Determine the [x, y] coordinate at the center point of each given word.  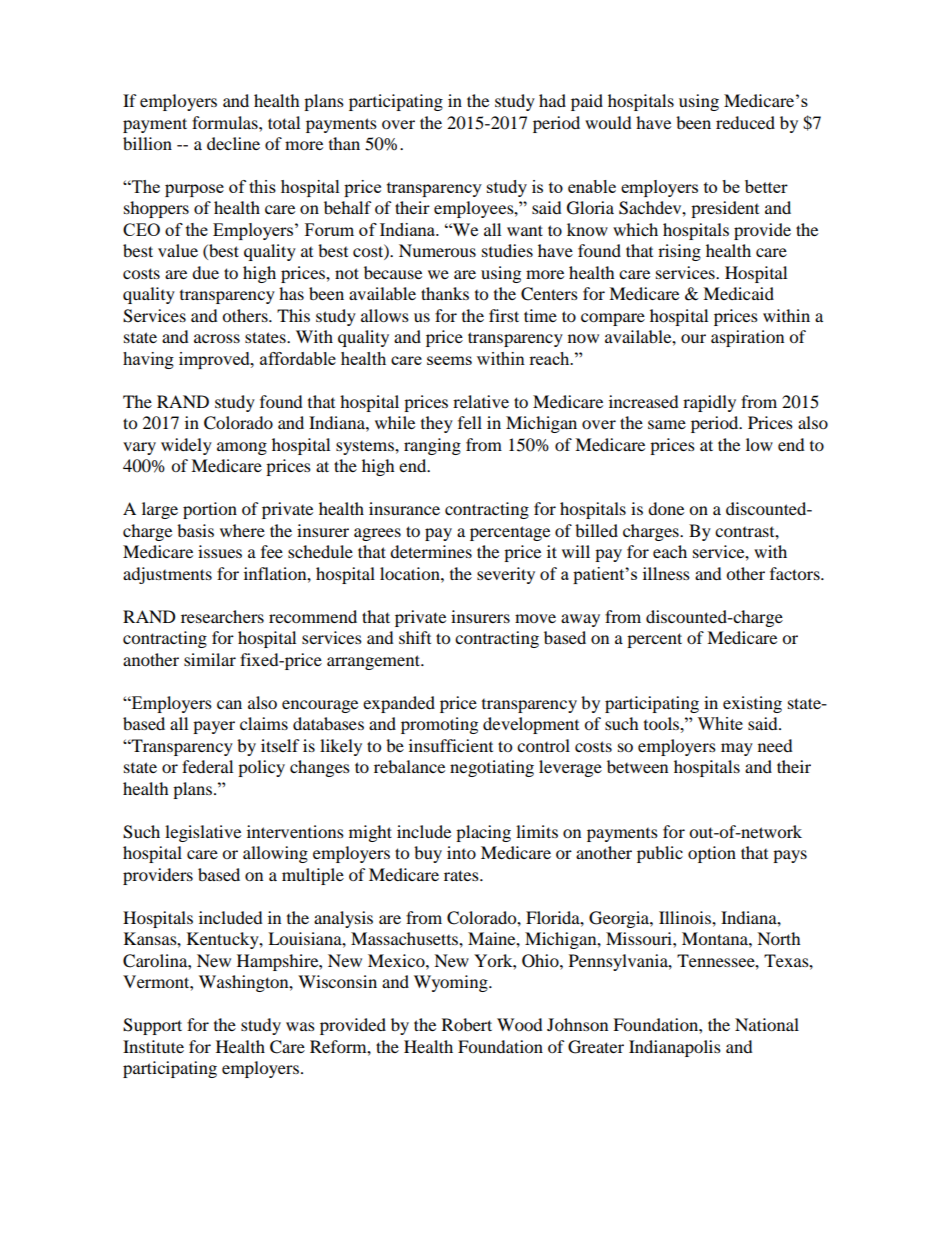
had [552, 100]
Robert [467, 1024]
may [737, 749]
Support [152, 1026]
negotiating [492, 768]
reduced [745, 122]
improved [215, 360]
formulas [226, 122]
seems [449, 360]
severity [506, 575]
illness [666, 573]
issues [220, 551]
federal [207, 766]
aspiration [747, 338]
